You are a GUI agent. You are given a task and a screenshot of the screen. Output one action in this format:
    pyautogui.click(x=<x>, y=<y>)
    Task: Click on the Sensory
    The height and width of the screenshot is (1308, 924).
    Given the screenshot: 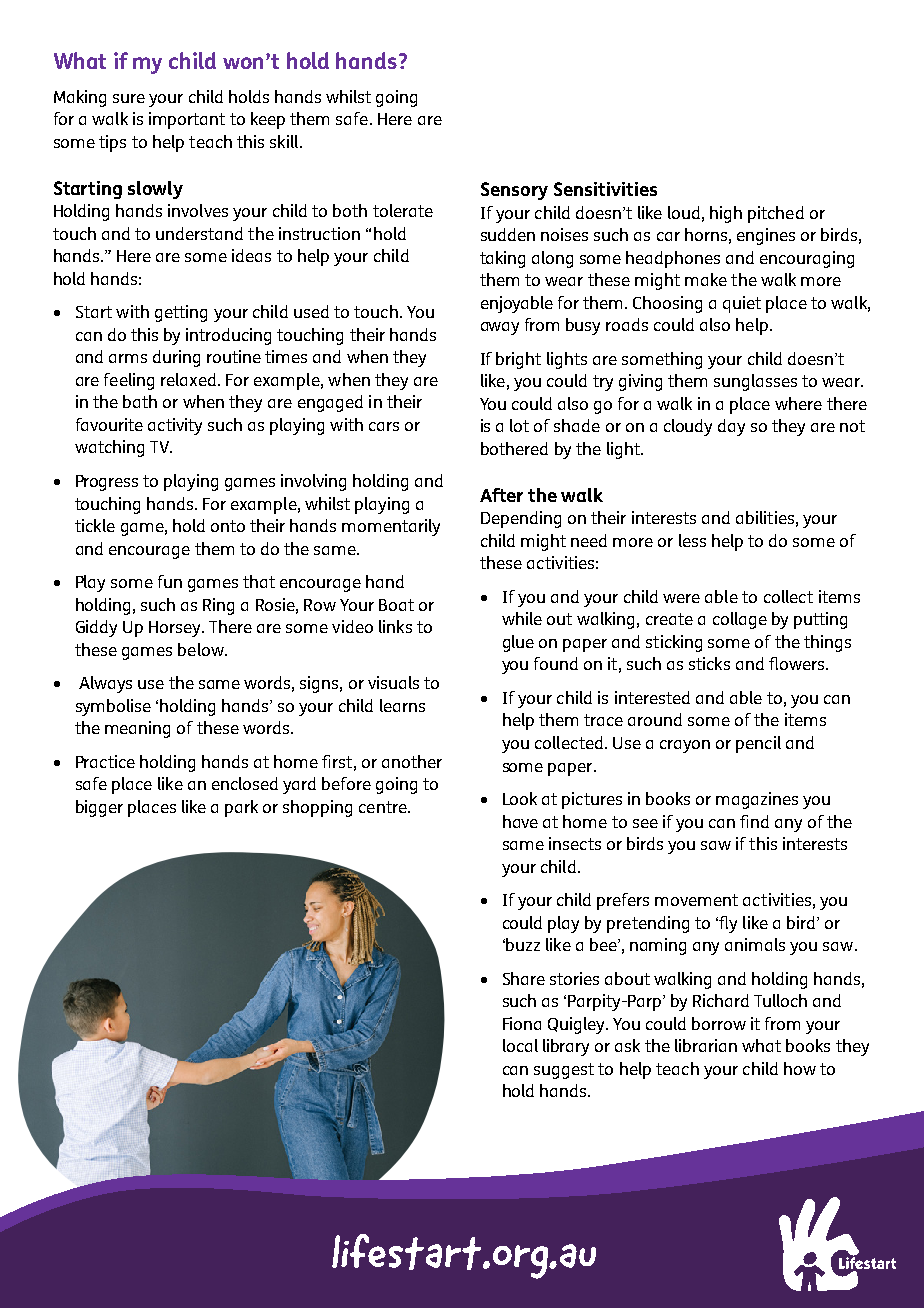 What is the action you would take?
    pyautogui.click(x=514, y=191)
